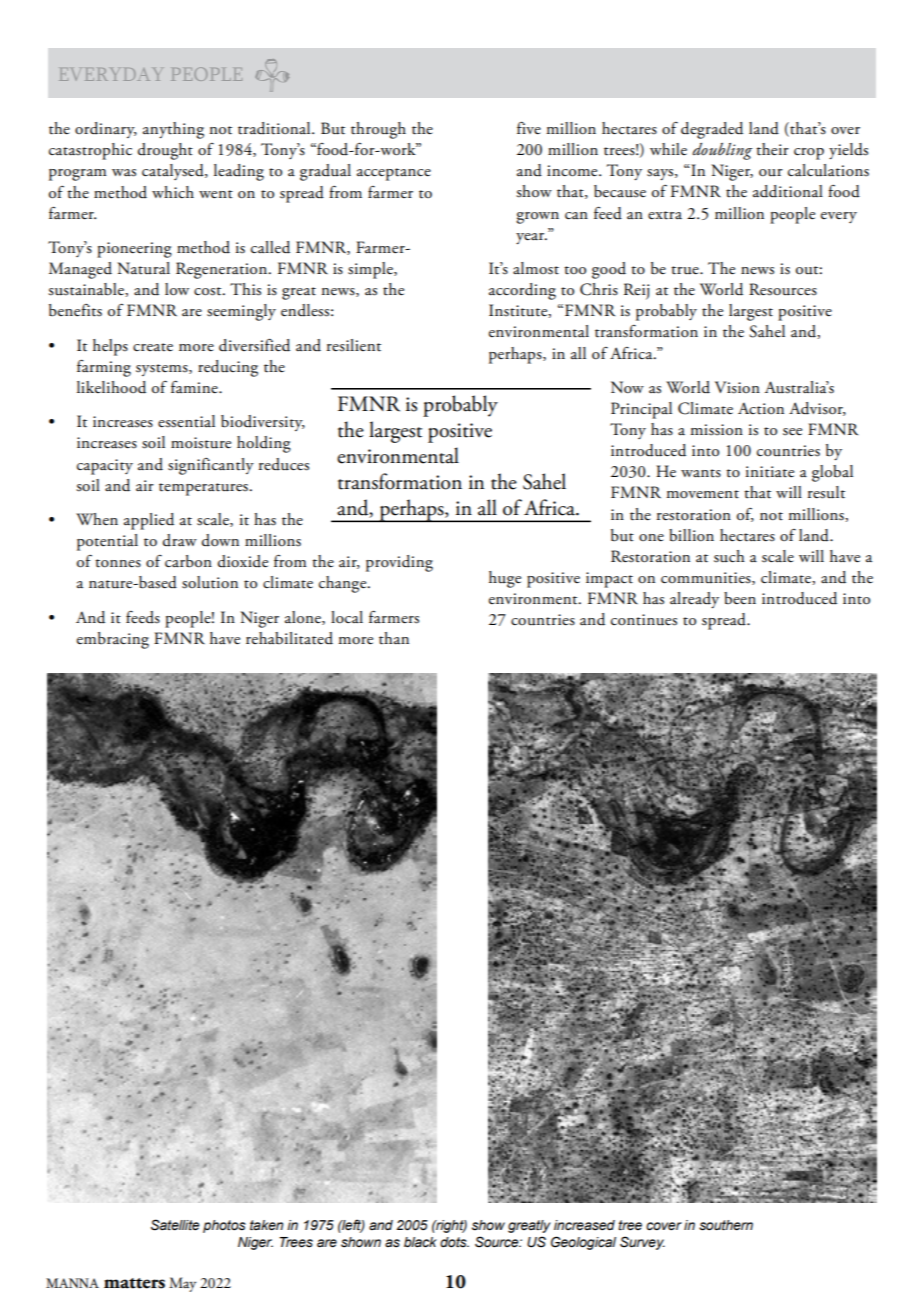 This document has height=1308, width=924. I want to click on their, so click(772, 149).
